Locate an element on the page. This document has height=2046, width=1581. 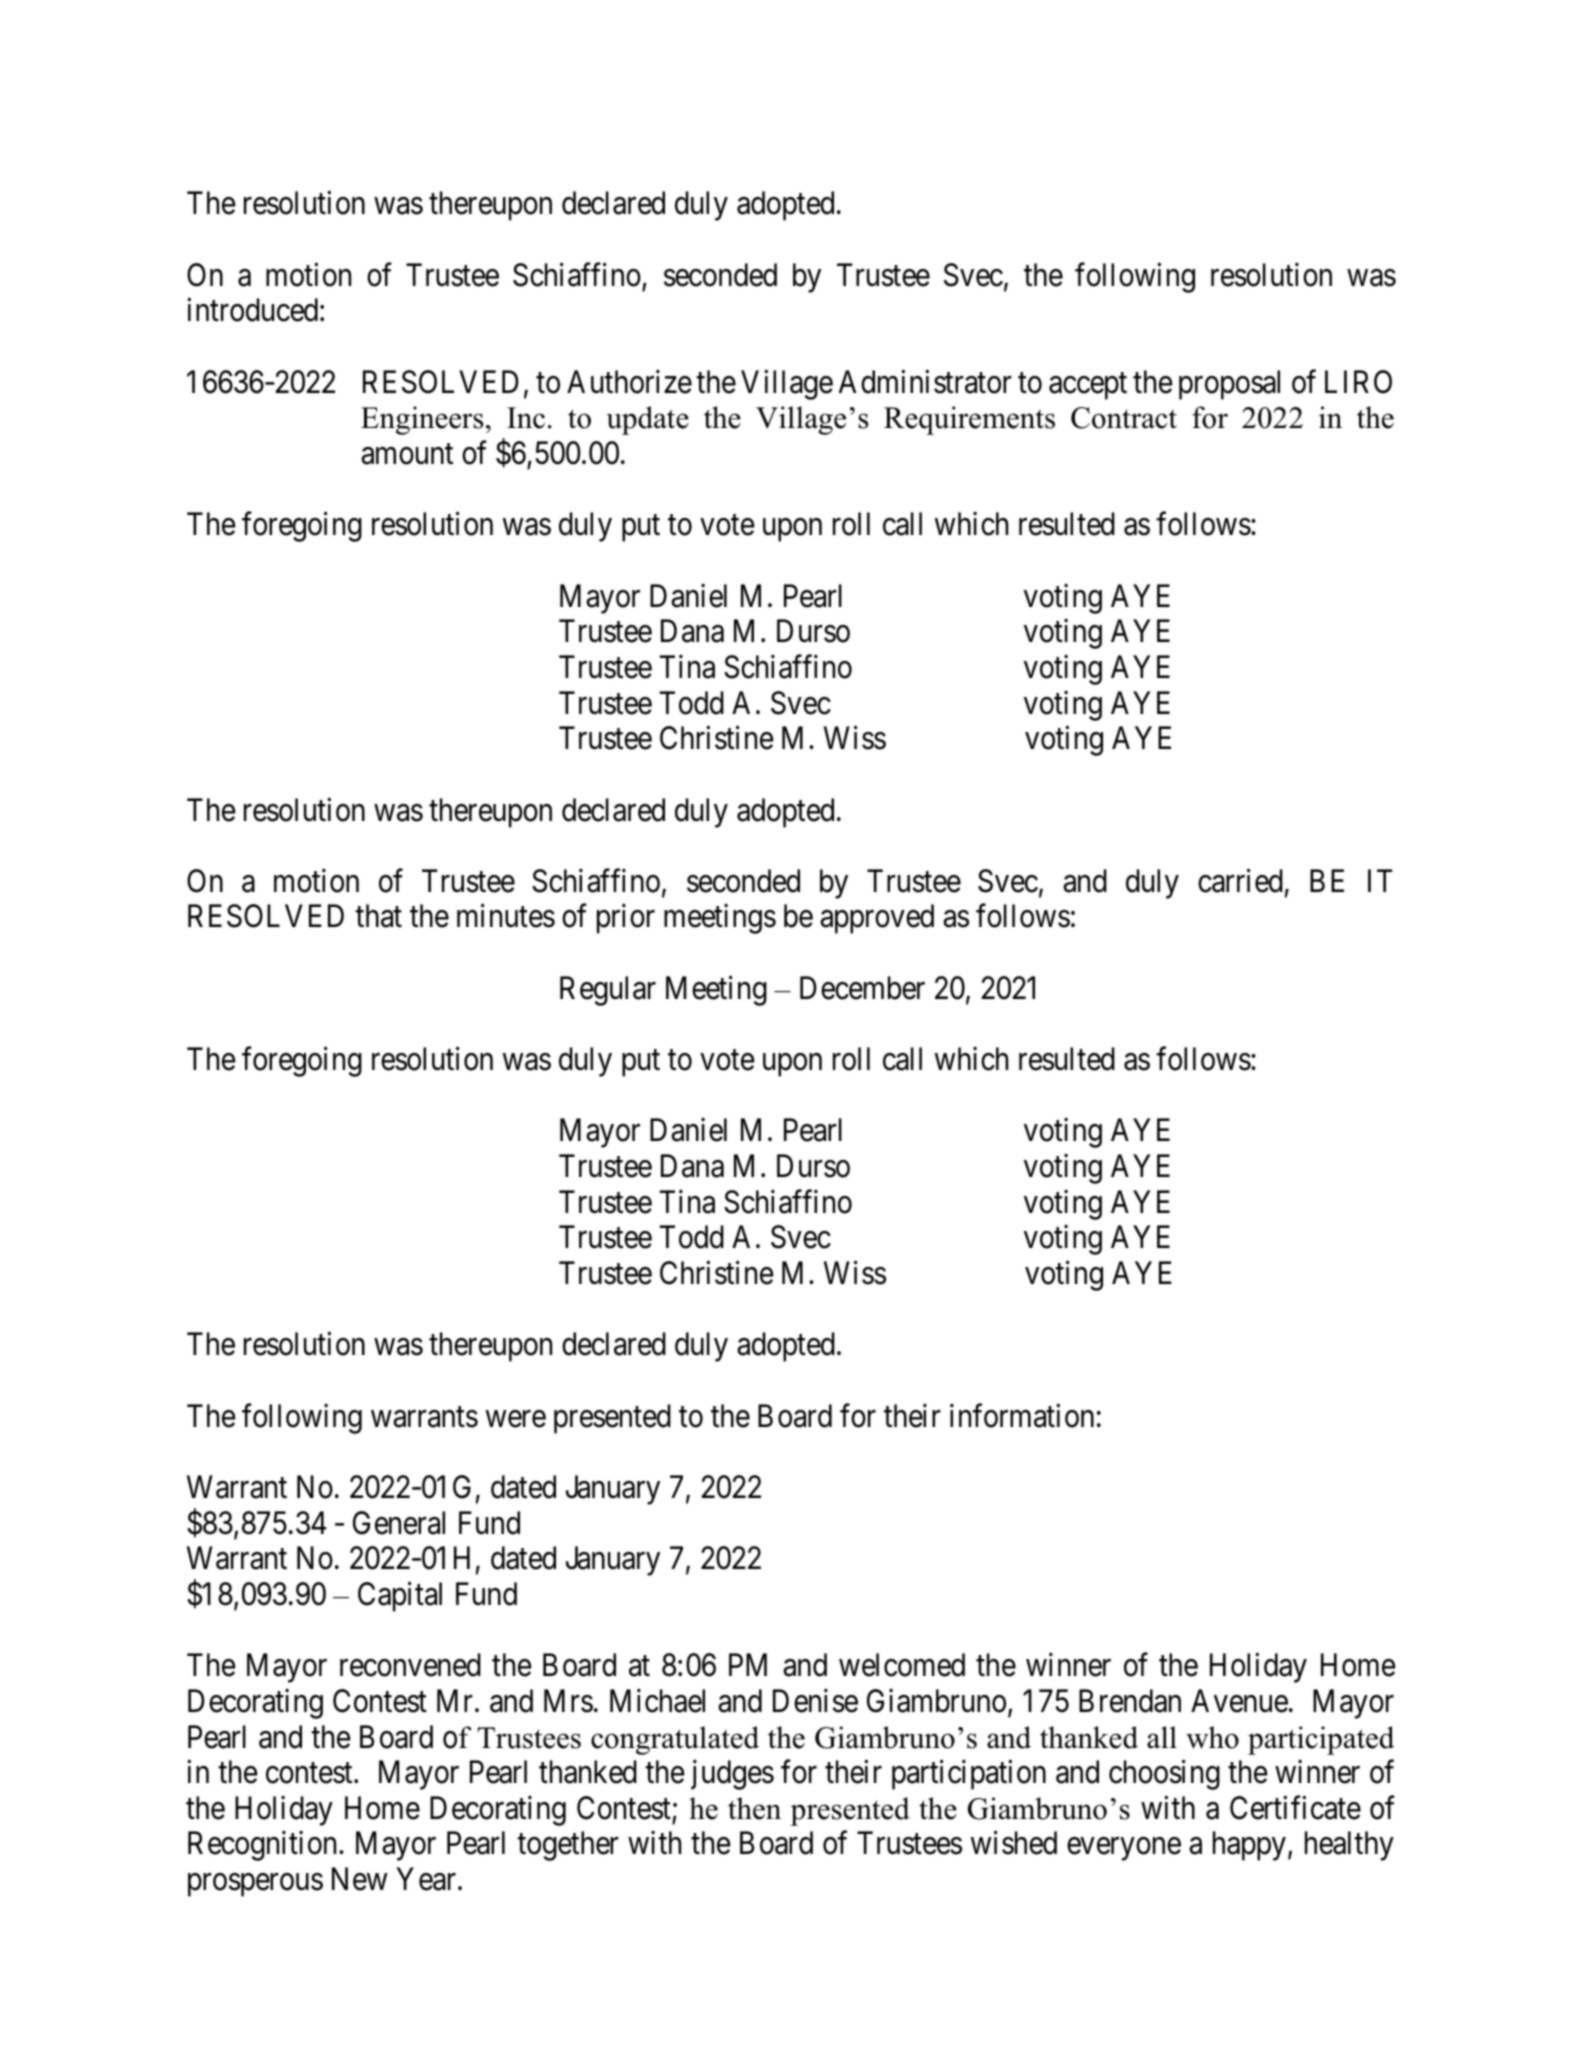
that is located at coordinates (378, 916).
